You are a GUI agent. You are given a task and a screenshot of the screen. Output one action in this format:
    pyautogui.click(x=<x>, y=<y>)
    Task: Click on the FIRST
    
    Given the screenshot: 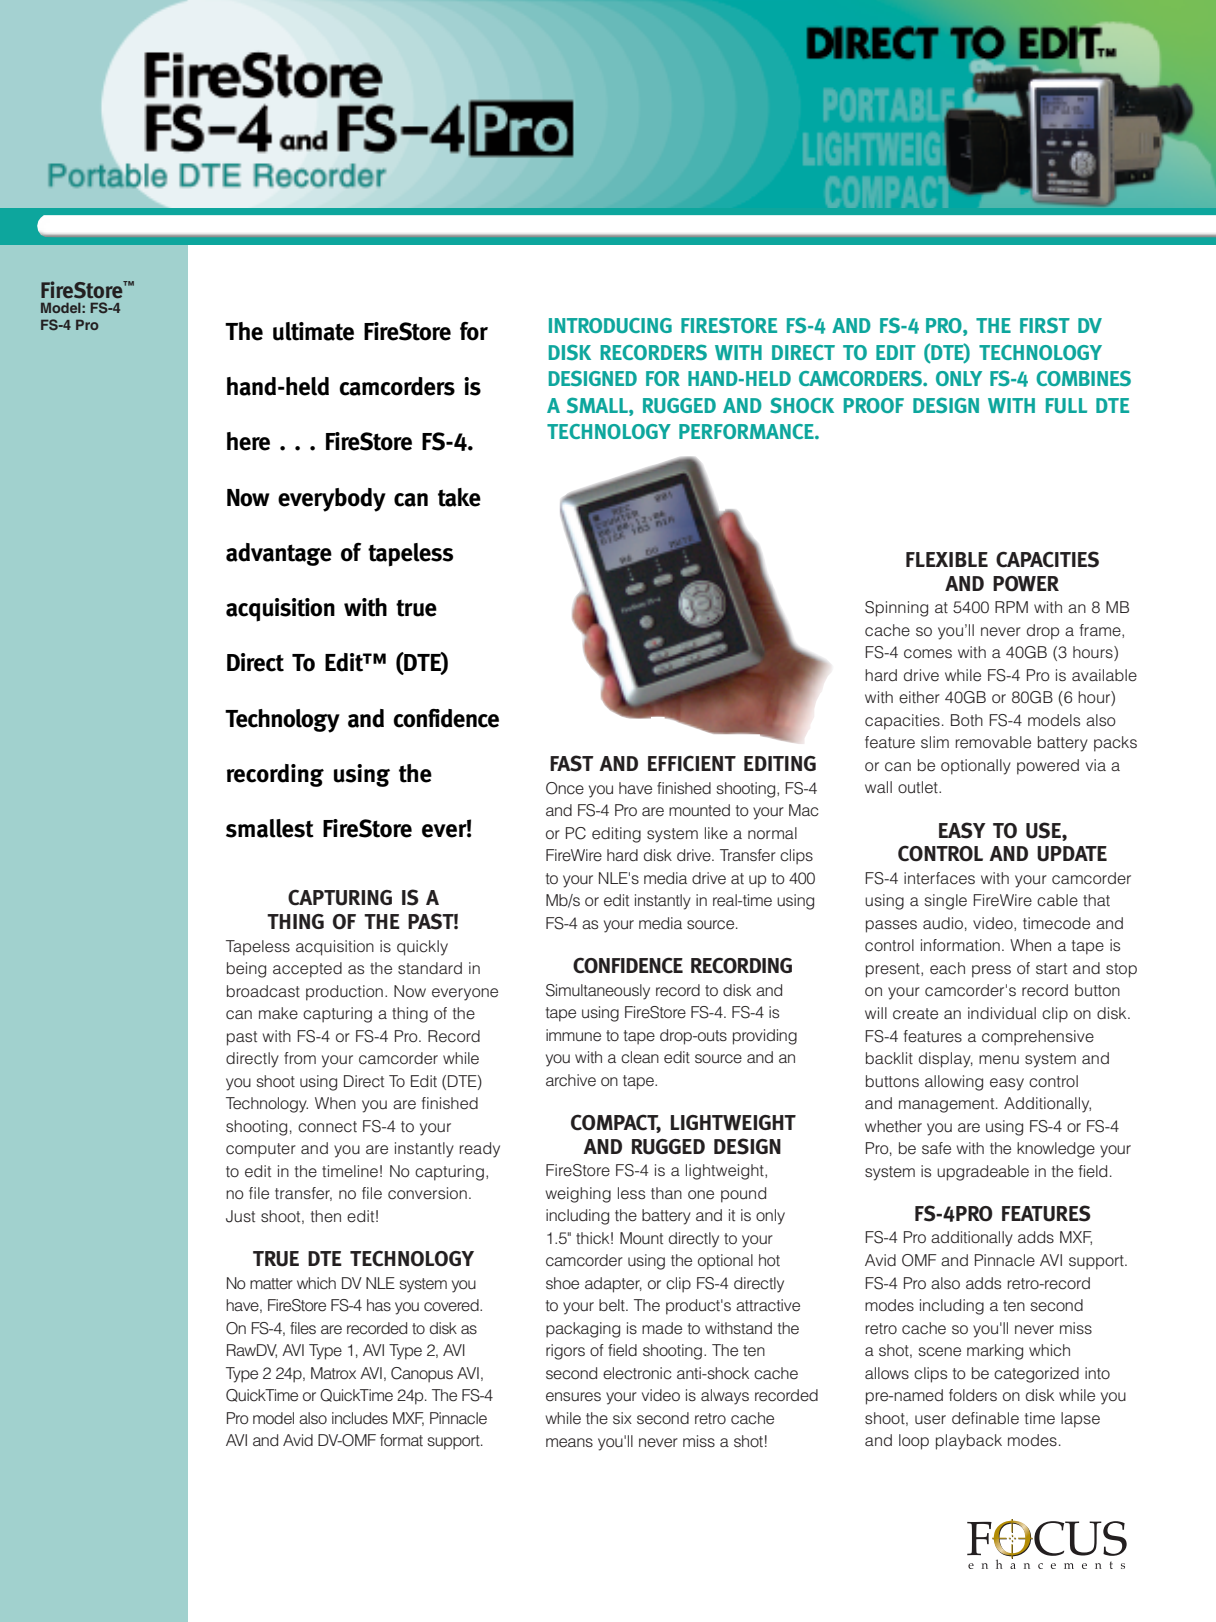 What is the action you would take?
    pyautogui.click(x=1045, y=325)
